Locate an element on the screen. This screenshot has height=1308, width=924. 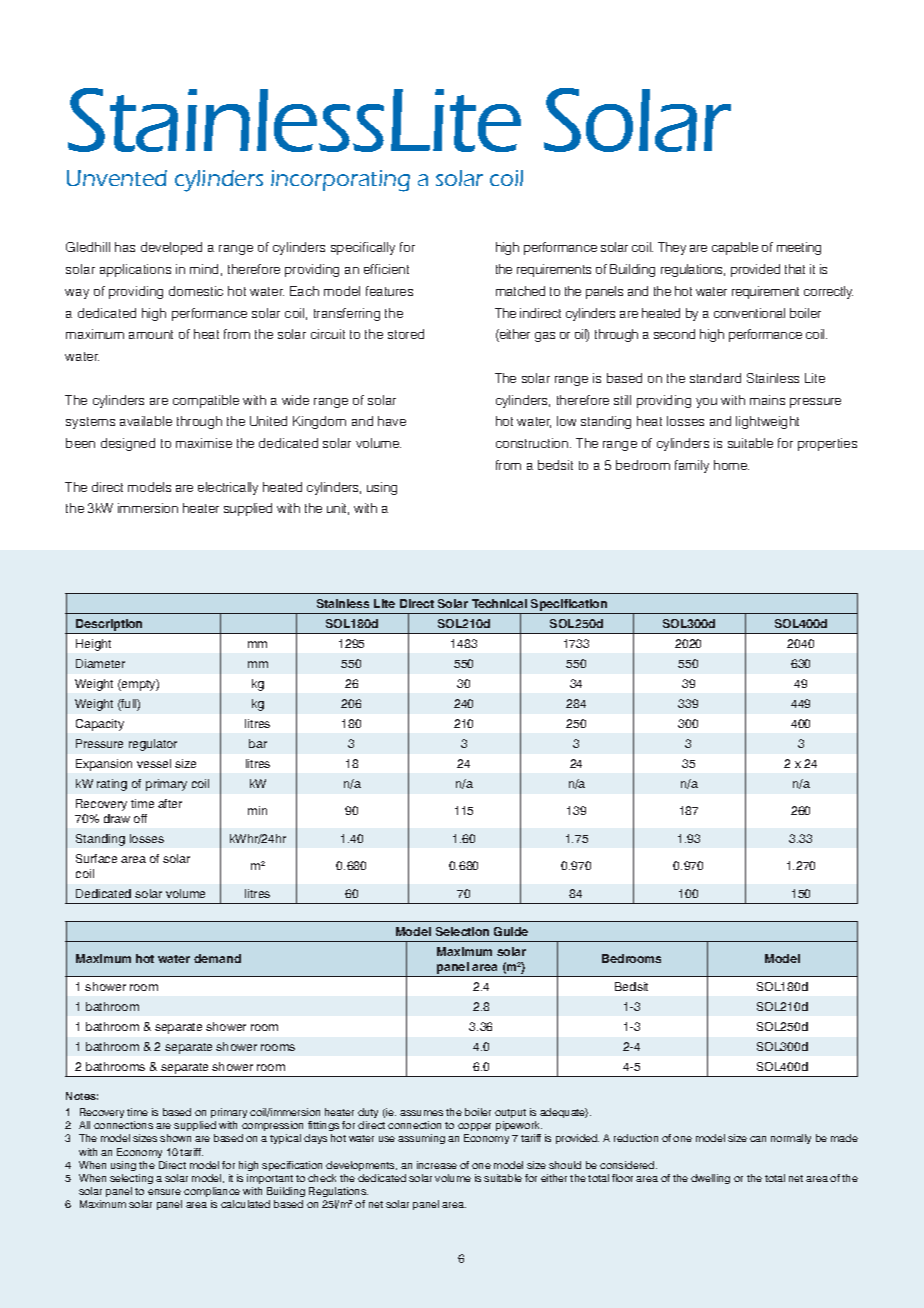
Description is located at coordinates (109, 626).
